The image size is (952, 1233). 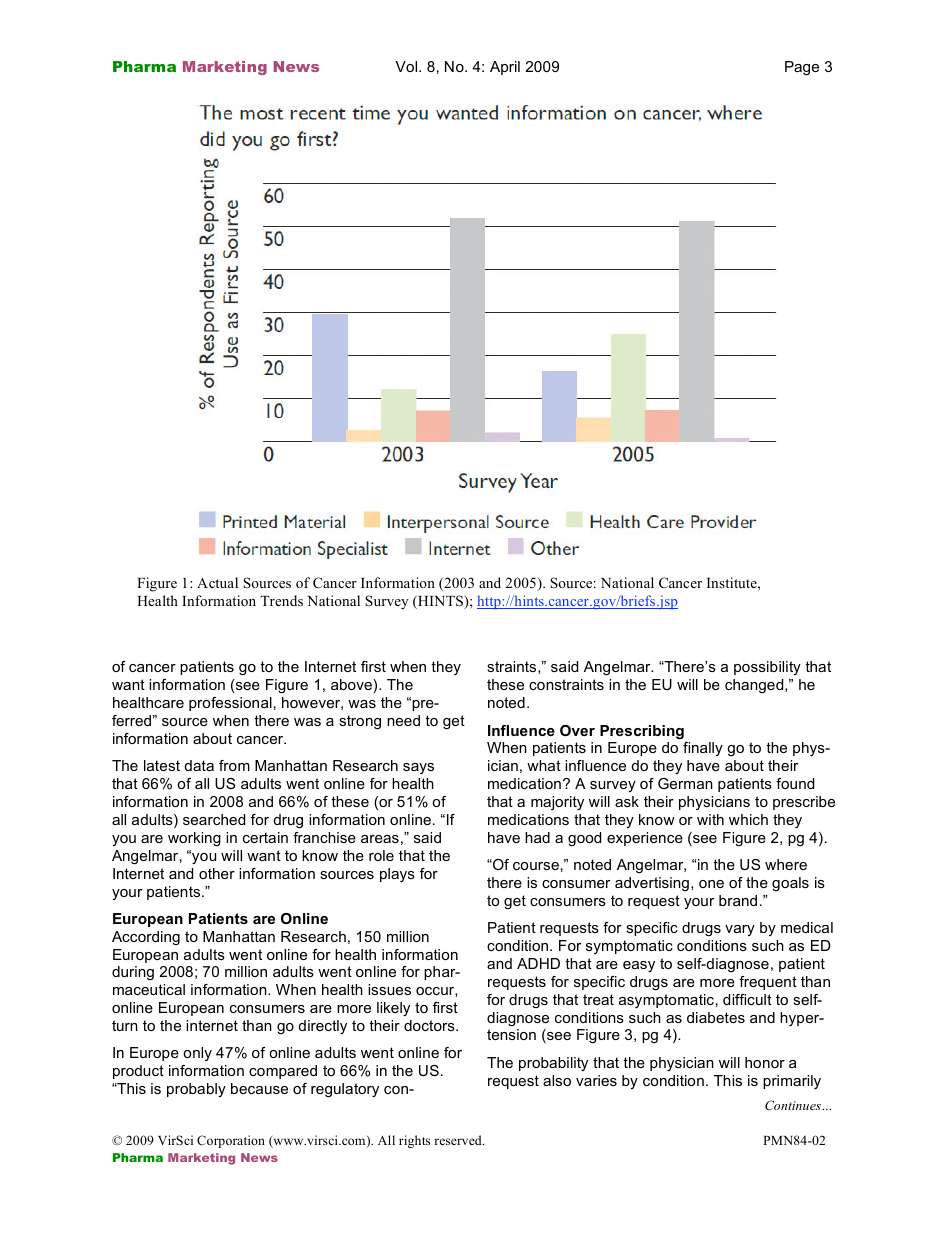 What do you see at coordinates (397, 875) in the screenshot?
I see `plays` at bounding box center [397, 875].
